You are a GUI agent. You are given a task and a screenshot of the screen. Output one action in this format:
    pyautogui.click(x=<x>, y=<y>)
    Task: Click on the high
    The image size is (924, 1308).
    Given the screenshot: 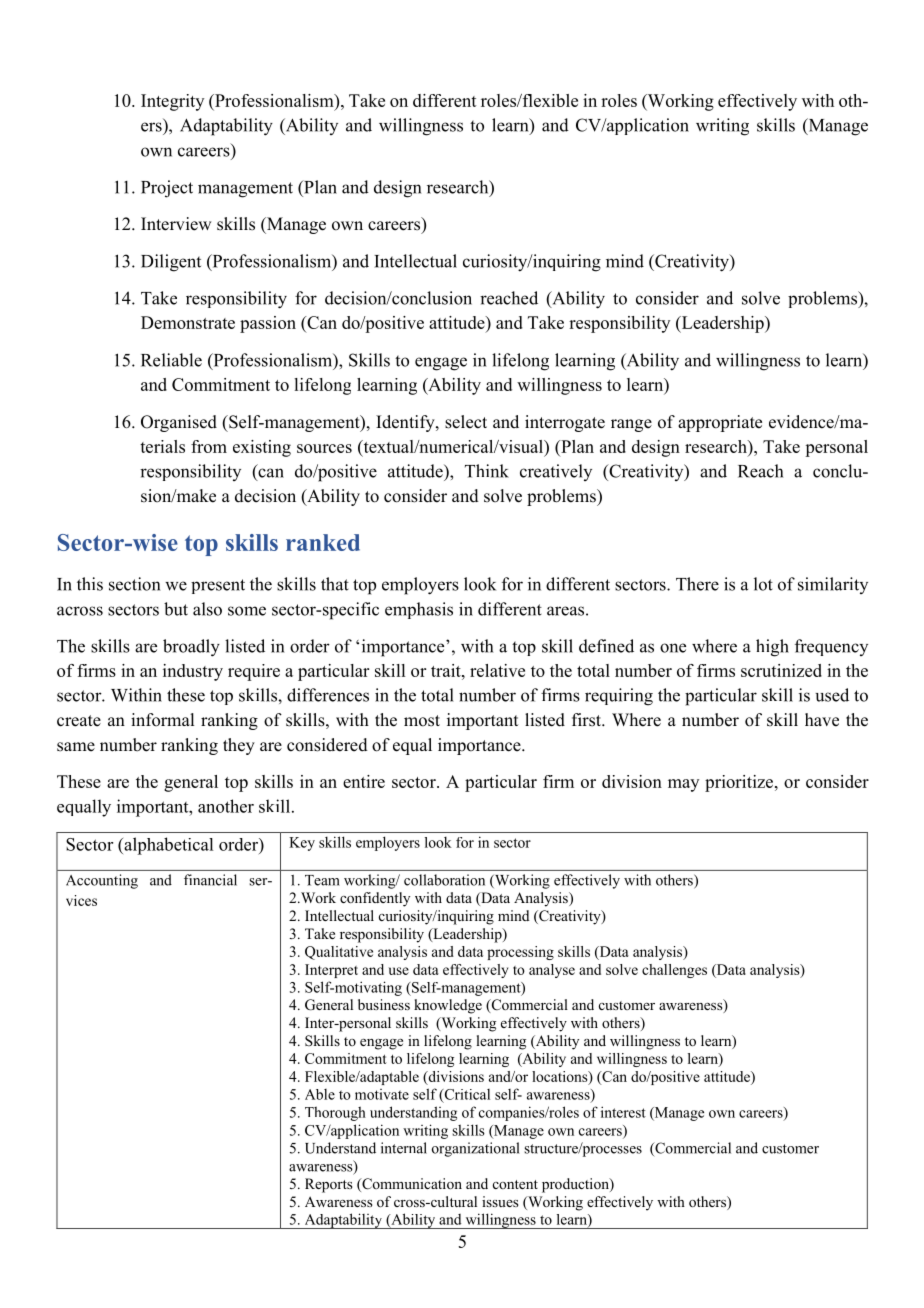 What is the action you would take?
    pyautogui.click(x=772, y=648)
